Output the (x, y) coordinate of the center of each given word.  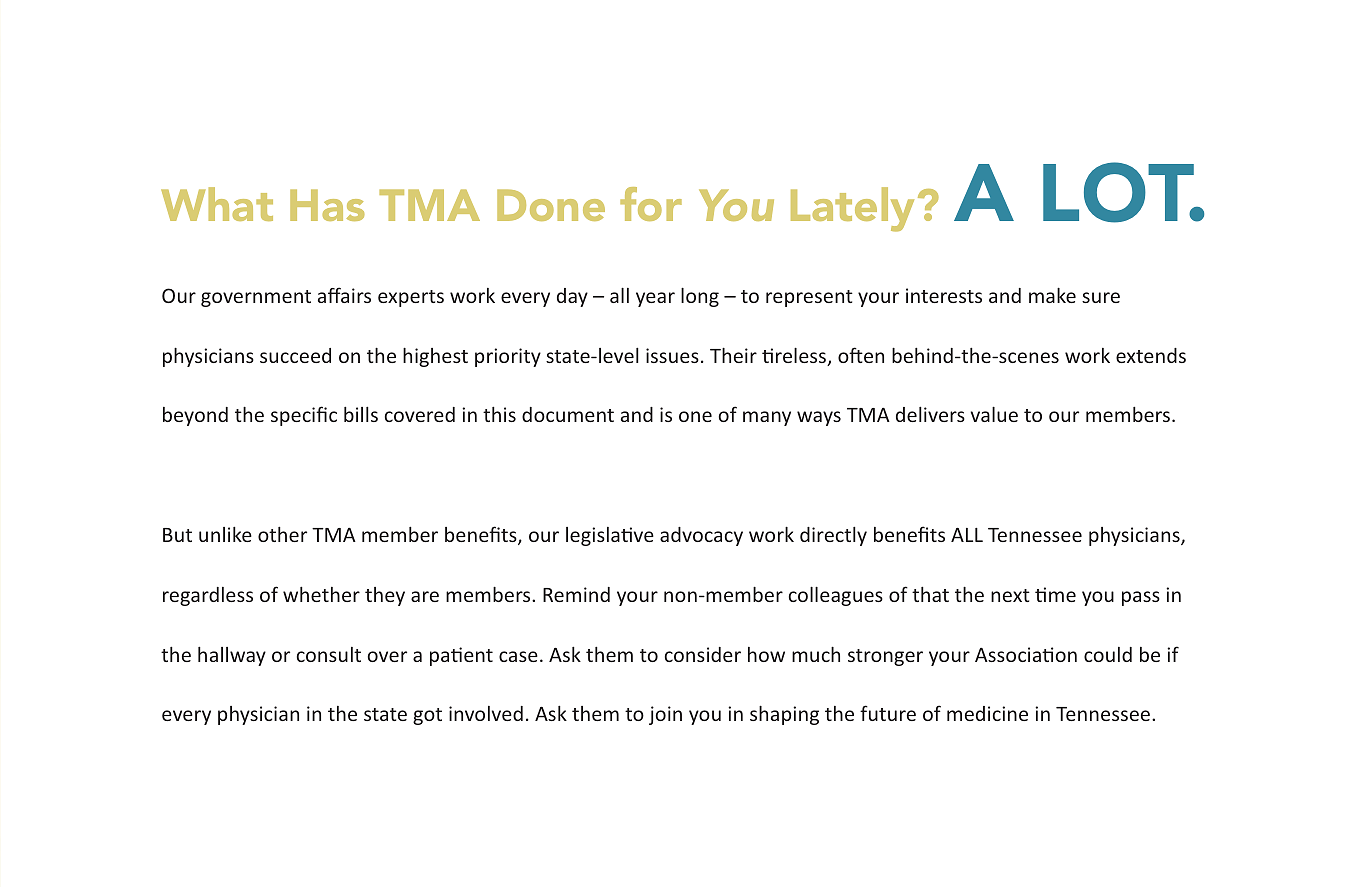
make (1052, 295)
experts (411, 298)
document (568, 414)
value (994, 414)
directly (833, 536)
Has (327, 205)
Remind (576, 594)
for (651, 204)
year (655, 299)
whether (321, 594)
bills (361, 414)
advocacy (701, 536)
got (427, 716)
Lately (852, 209)
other (282, 534)
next (1010, 595)
